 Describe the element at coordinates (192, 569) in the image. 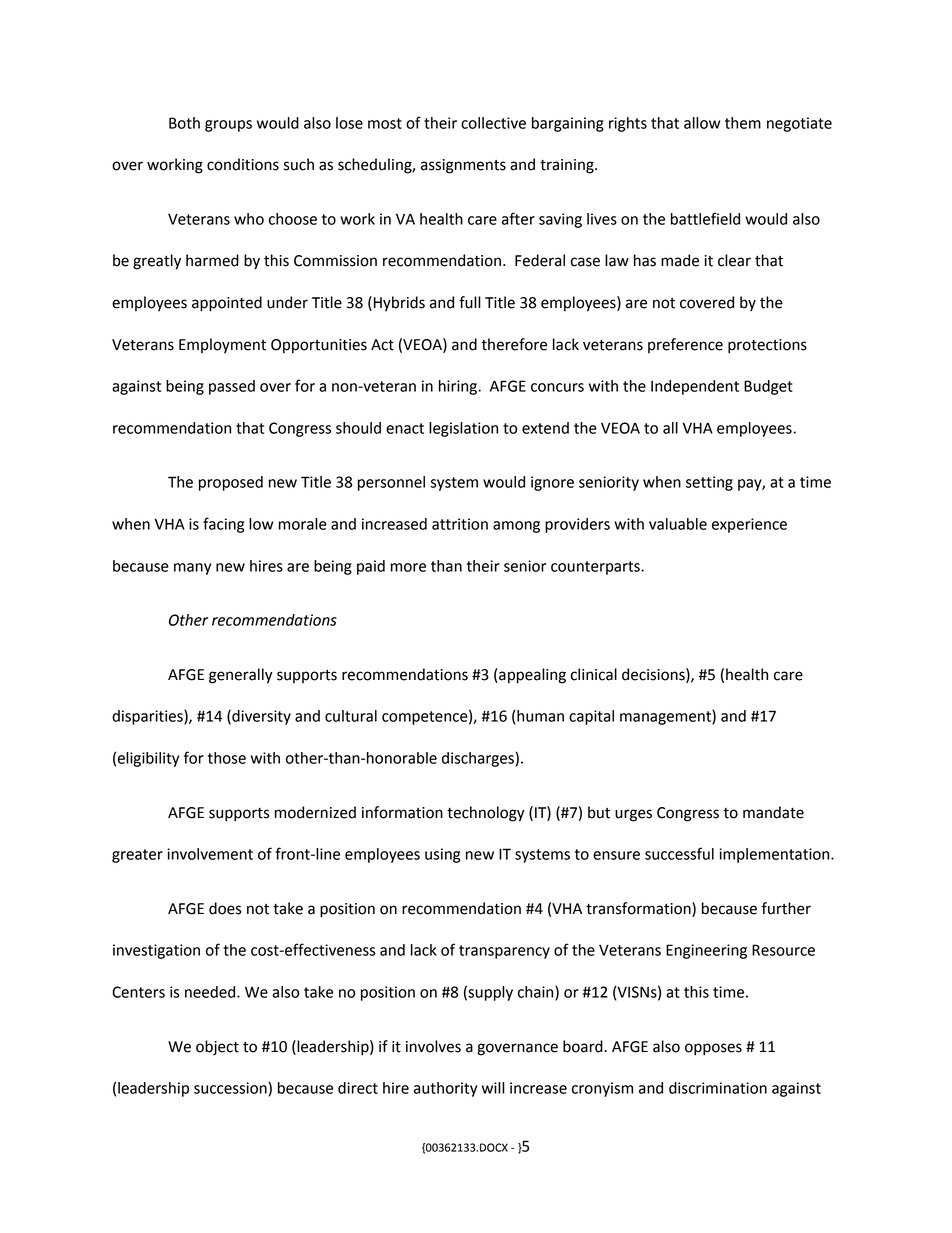

I see `many` at that location.
